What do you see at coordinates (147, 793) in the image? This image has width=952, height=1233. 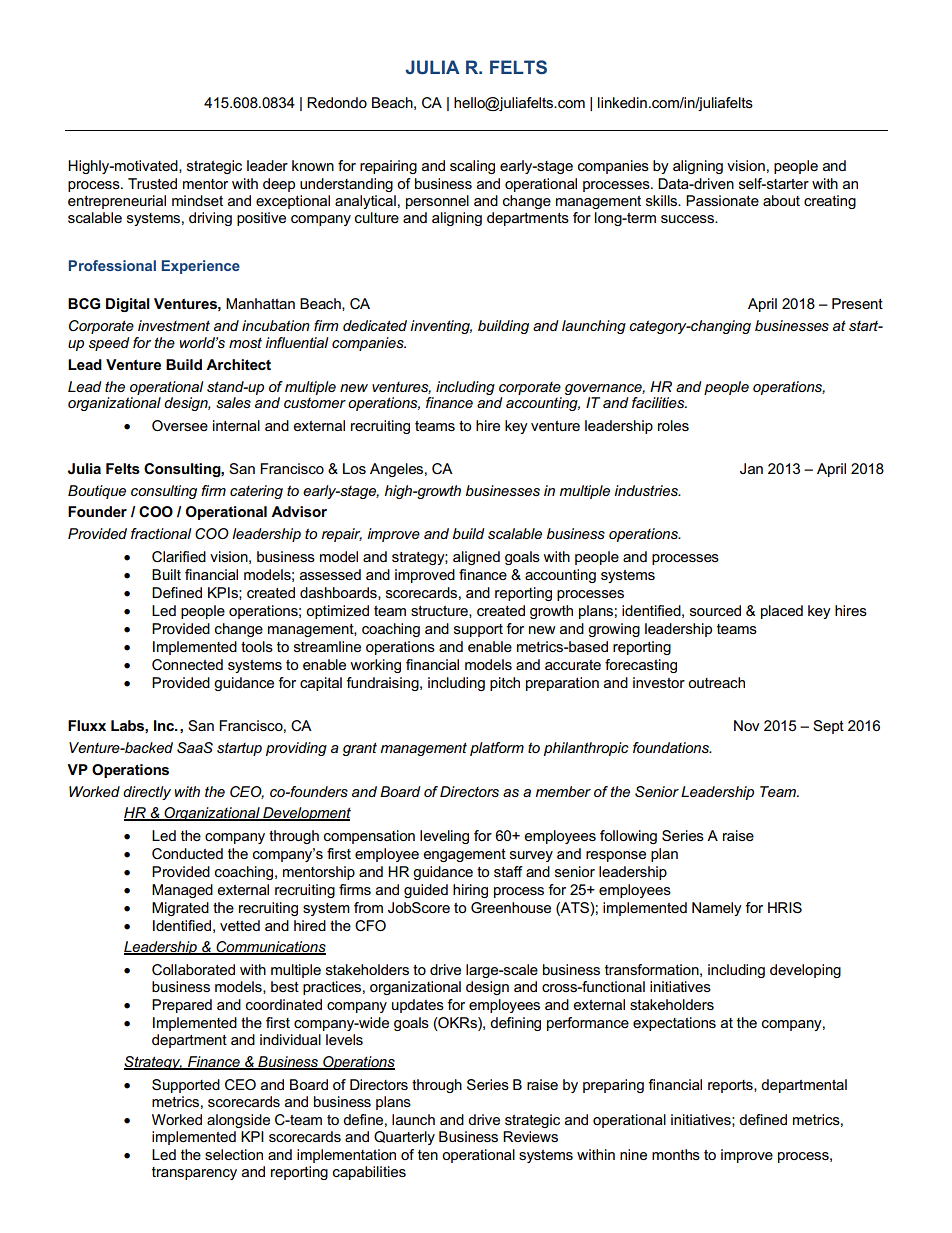 I see `directly` at bounding box center [147, 793].
